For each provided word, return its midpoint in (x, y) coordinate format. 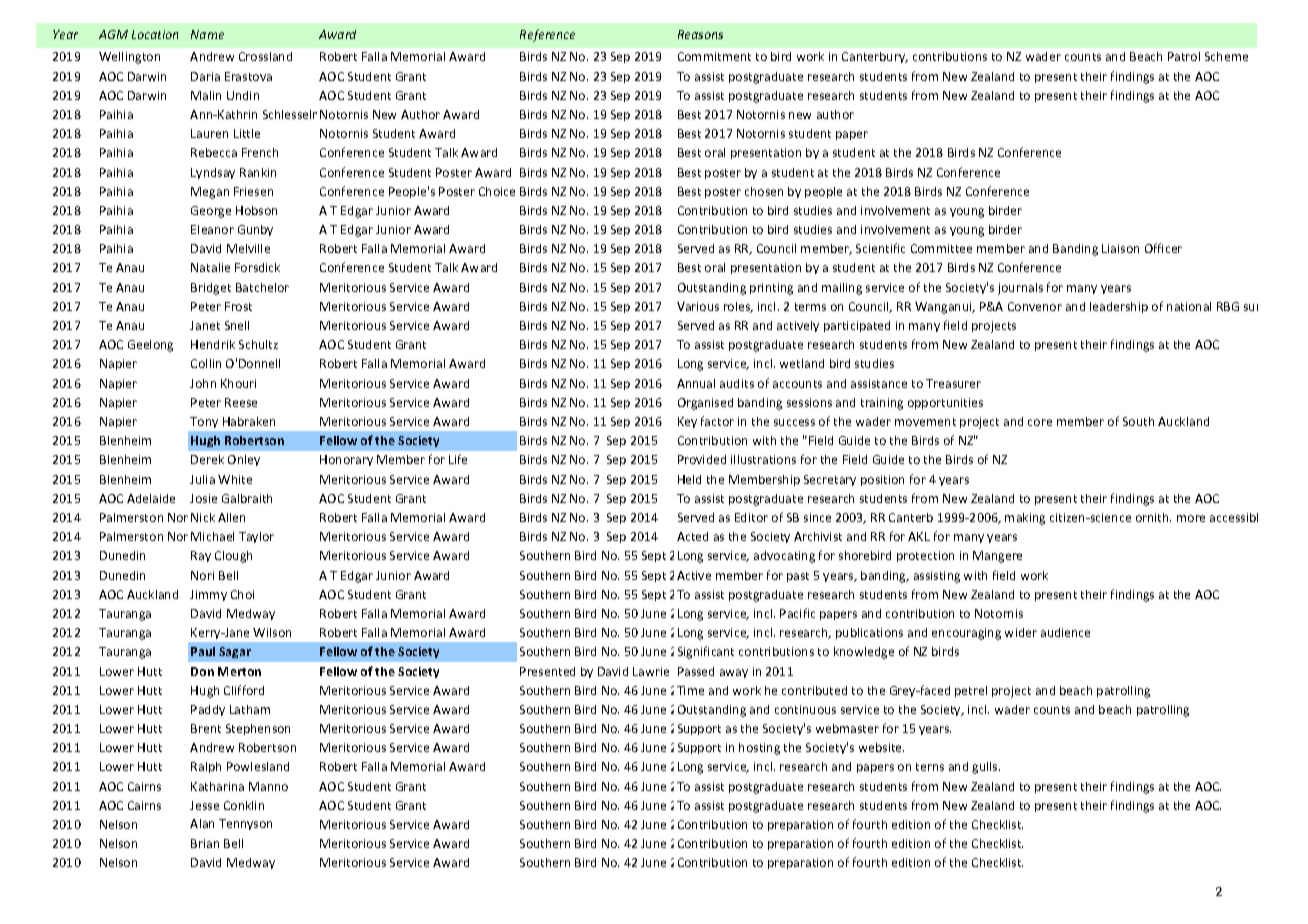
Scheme (1226, 56)
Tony (204, 422)
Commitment (714, 56)
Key (687, 422)
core (1040, 422)
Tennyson (245, 824)
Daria (205, 76)
